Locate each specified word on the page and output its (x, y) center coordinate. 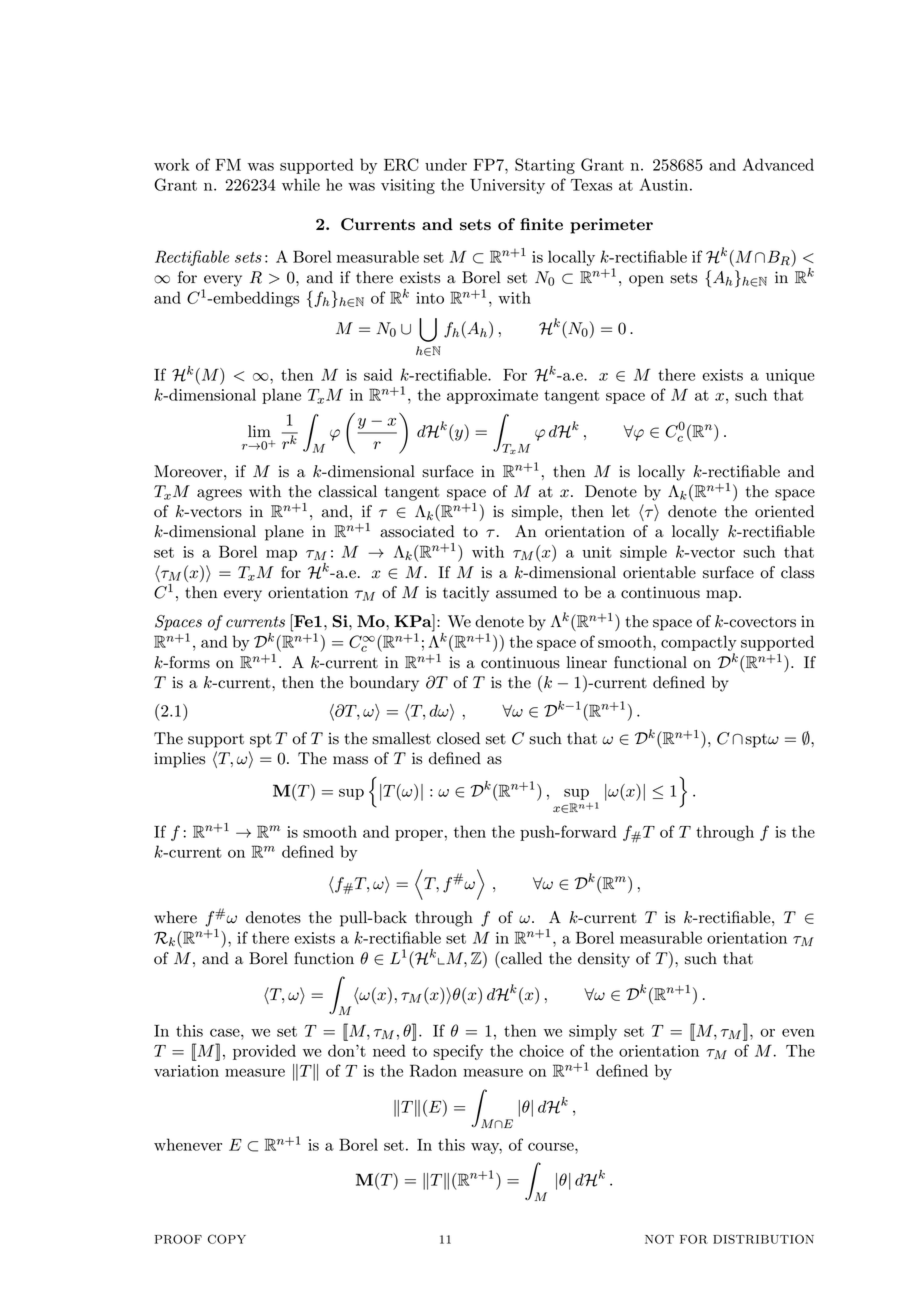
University (507, 186)
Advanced (778, 164)
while (301, 184)
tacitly (466, 594)
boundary (384, 684)
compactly (699, 643)
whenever (188, 1144)
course (552, 1147)
